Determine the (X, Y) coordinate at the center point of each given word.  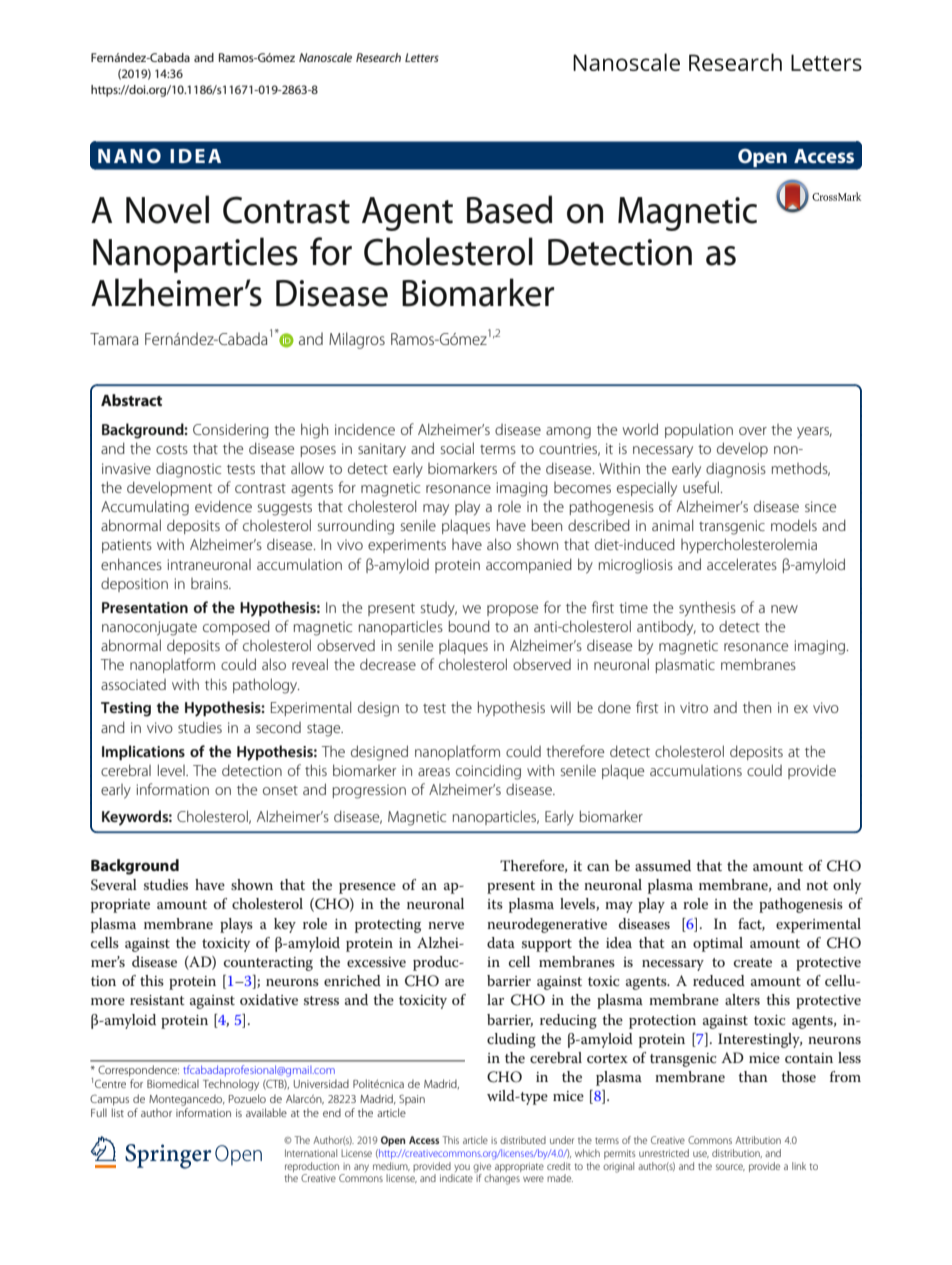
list (118, 1112)
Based (509, 209)
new (784, 609)
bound (469, 626)
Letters (422, 57)
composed (236, 627)
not (817, 885)
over (753, 431)
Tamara (114, 339)
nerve (446, 925)
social (457, 448)
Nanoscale (325, 57)
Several (114, 885)
